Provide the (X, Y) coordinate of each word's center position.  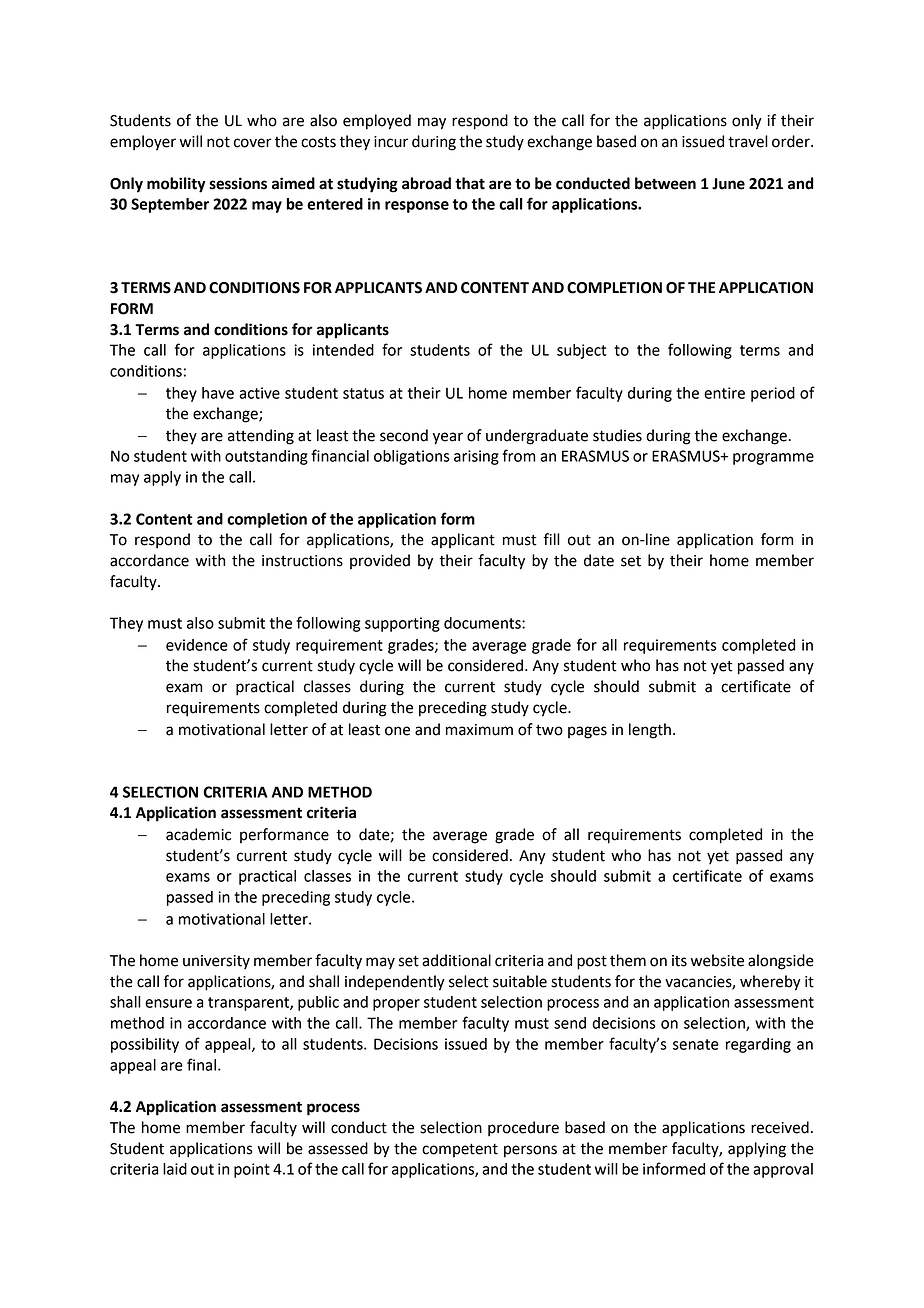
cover (253, 143)
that (470, 183)
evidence (197, 645)
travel (748, 141)
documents (483, 623)
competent (460, 1150)
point (252, 1170)
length (650, 731)
